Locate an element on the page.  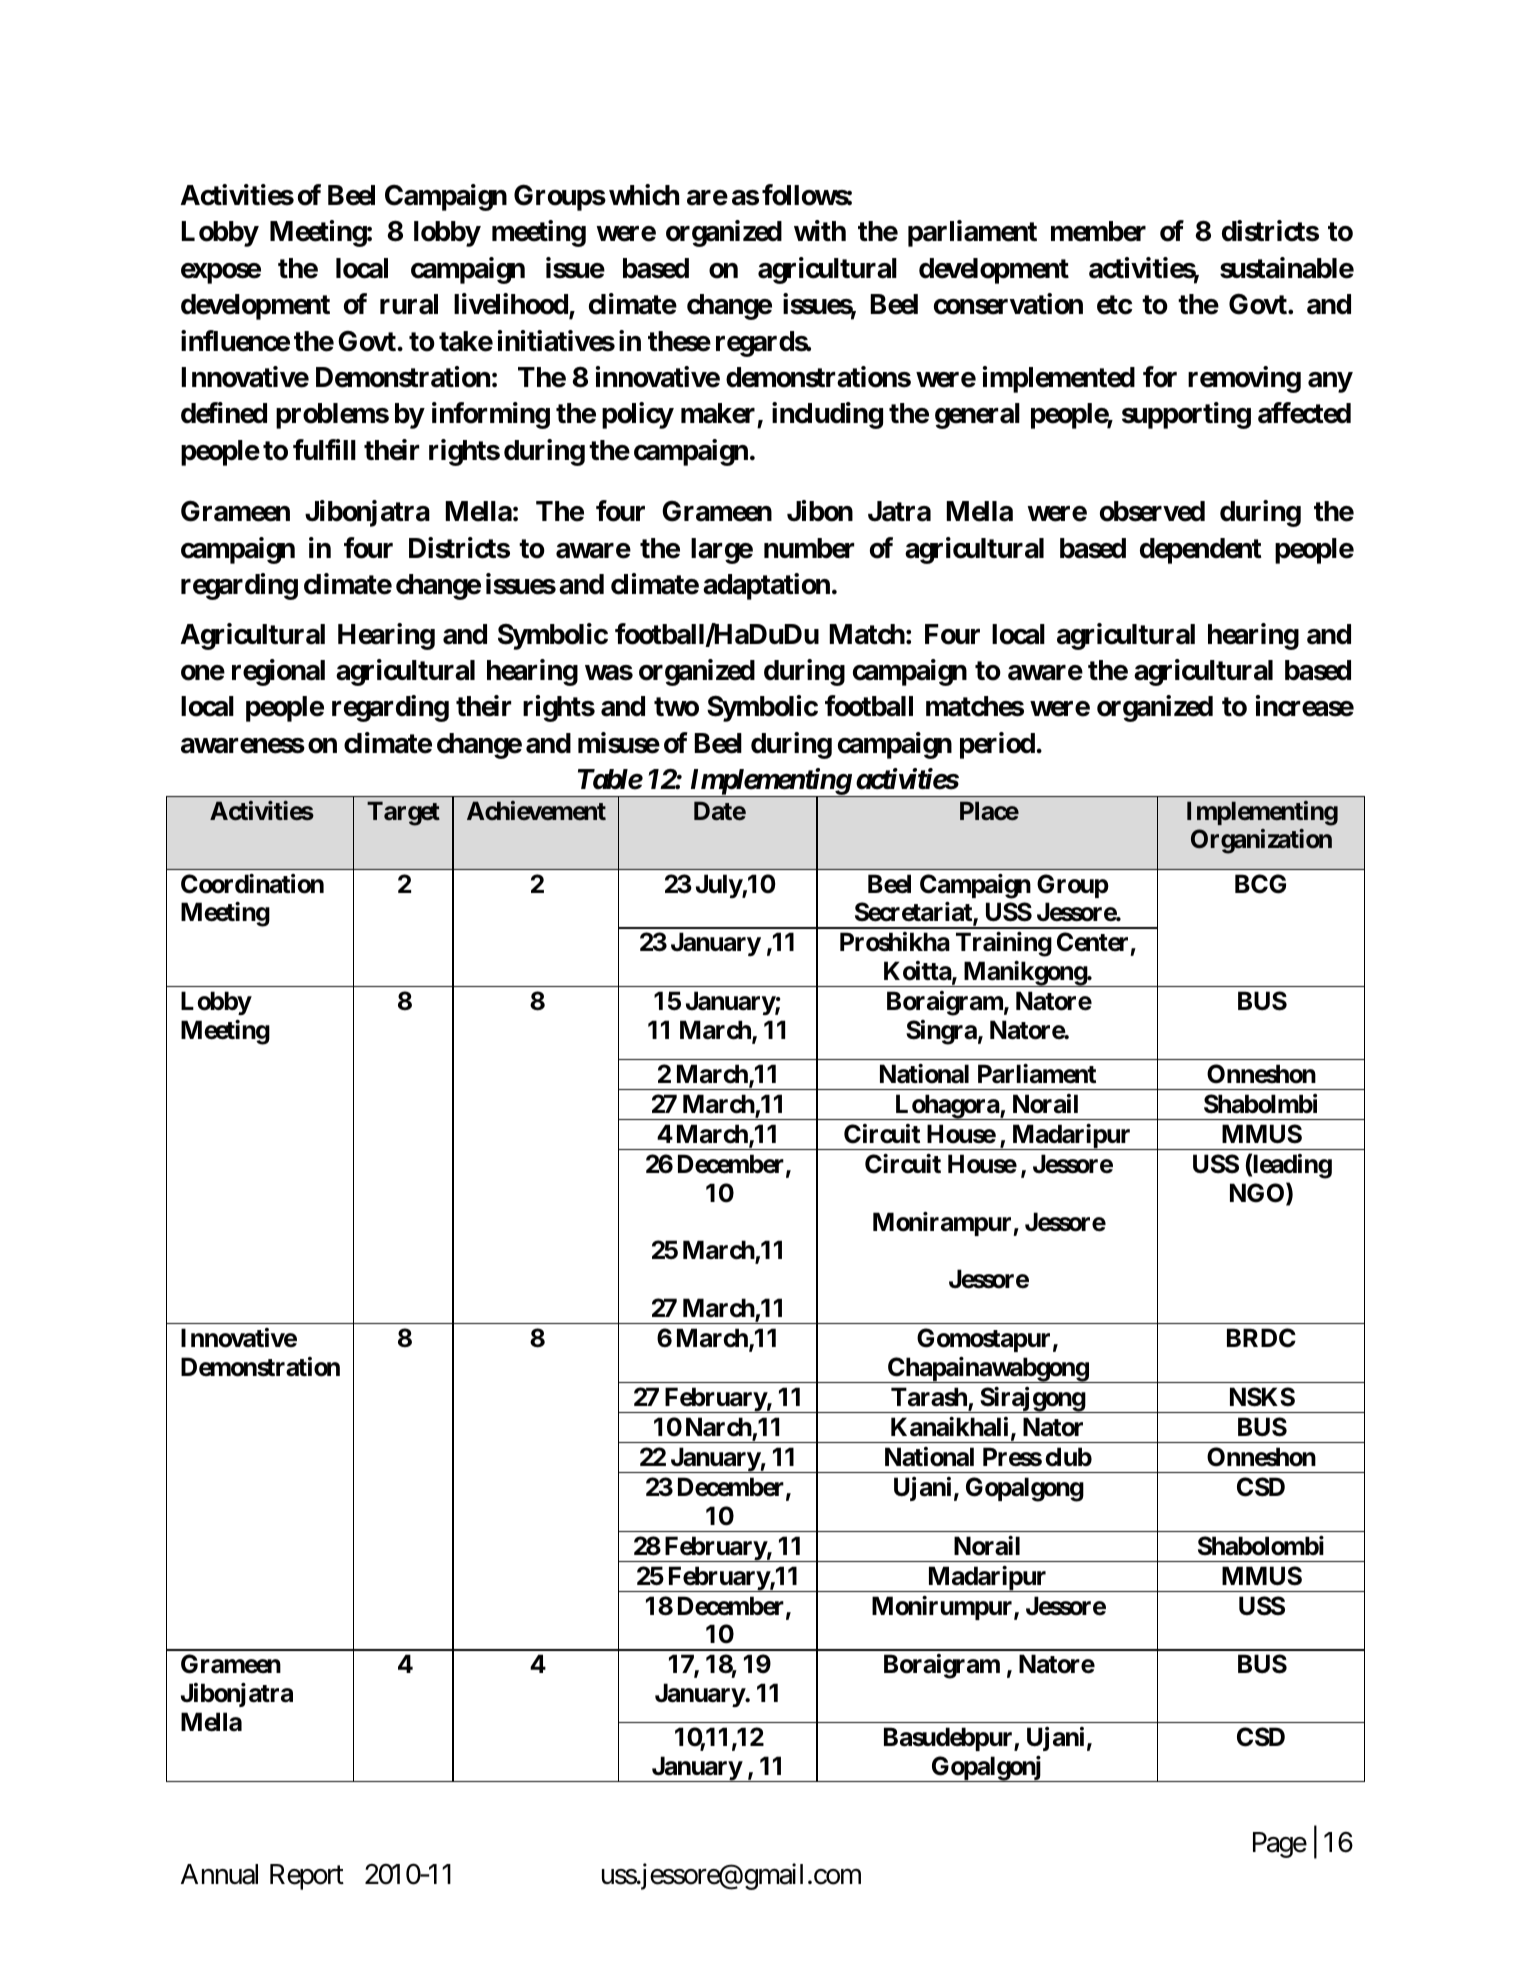
Annual is located at coordinates (219, 1874).
